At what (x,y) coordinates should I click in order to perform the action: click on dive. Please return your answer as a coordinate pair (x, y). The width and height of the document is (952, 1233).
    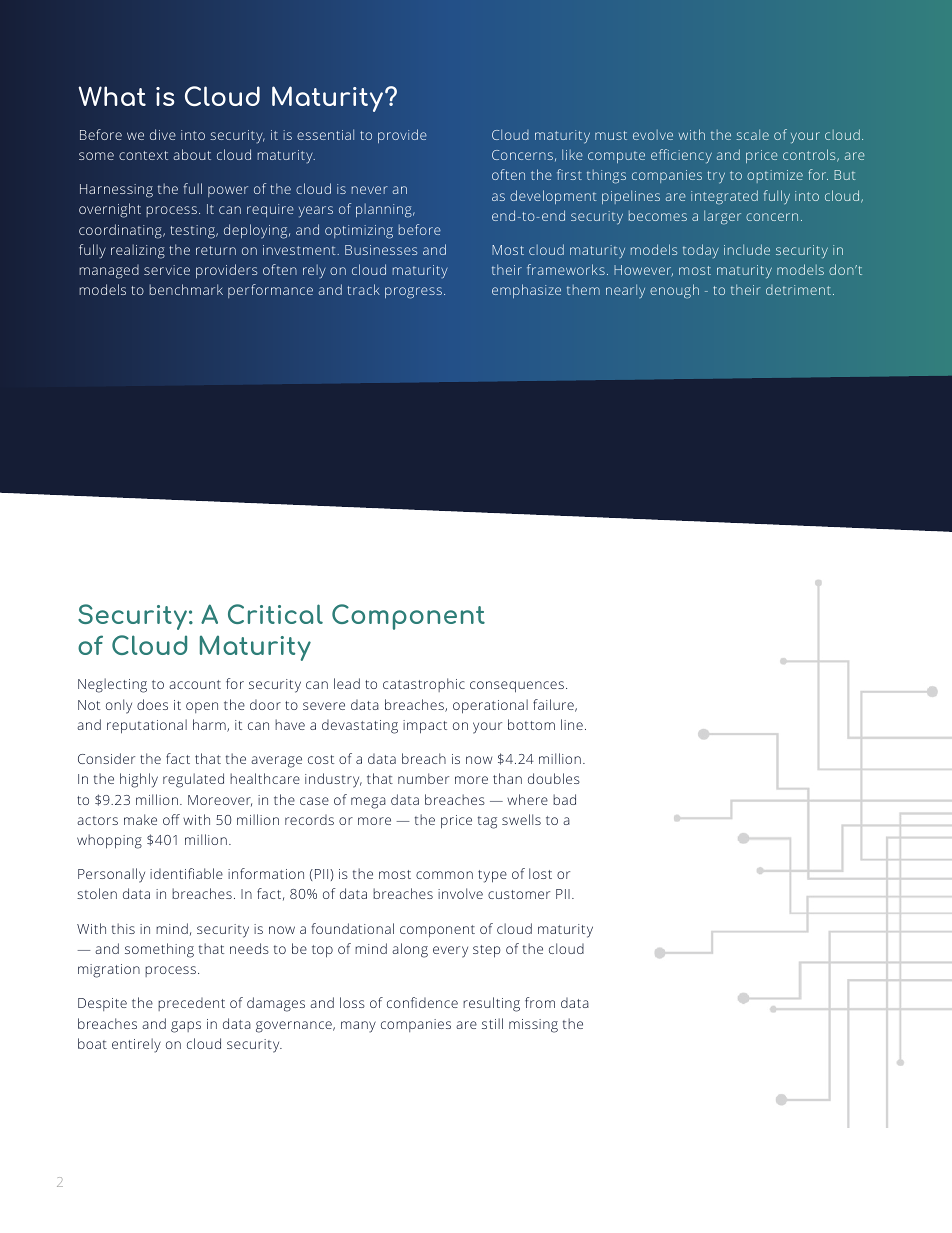
    Looking at the image, I should click on (163, 134).
